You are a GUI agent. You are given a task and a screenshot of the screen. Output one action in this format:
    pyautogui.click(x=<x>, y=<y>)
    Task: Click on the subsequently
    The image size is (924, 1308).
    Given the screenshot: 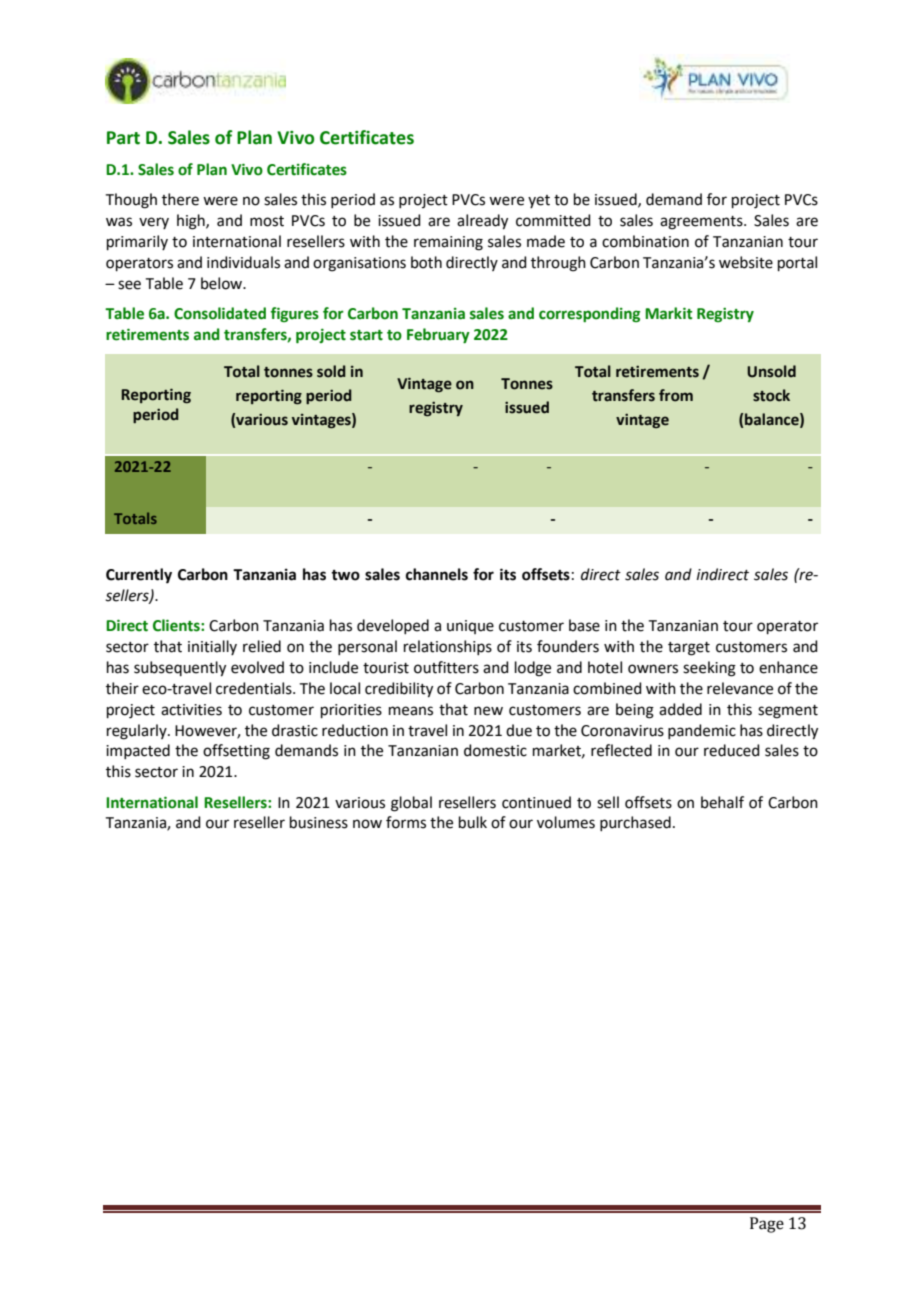 What is the action you would take?
    pyautogui.click(x=180, y=669)
